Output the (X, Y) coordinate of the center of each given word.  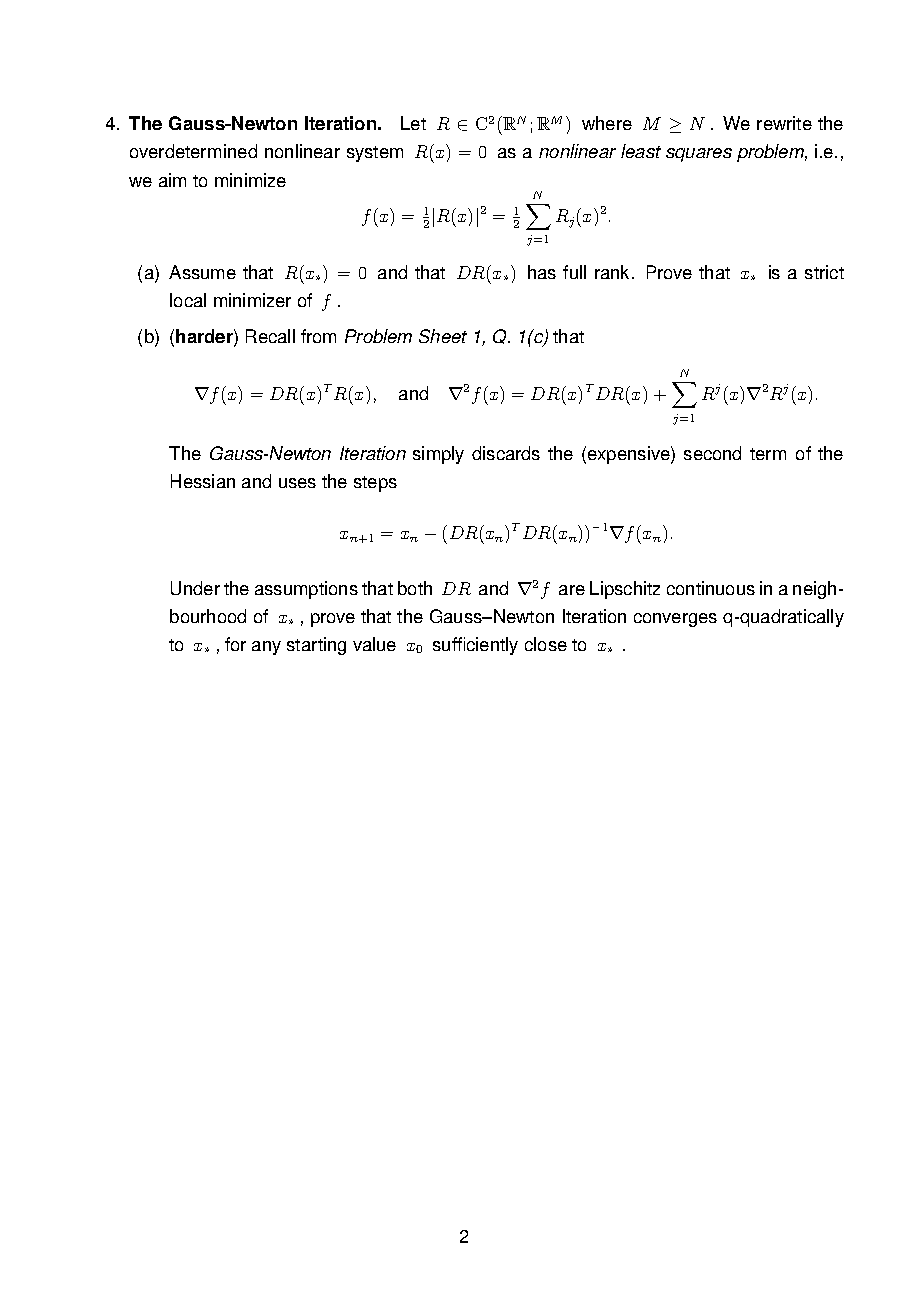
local (188, 300)
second (712, 453)
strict (824, 272)
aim (172, 180)
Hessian (203, 481)
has (542, 272)
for (235, 644)
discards (506, 453)
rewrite (784, 123)
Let (413, 123)
